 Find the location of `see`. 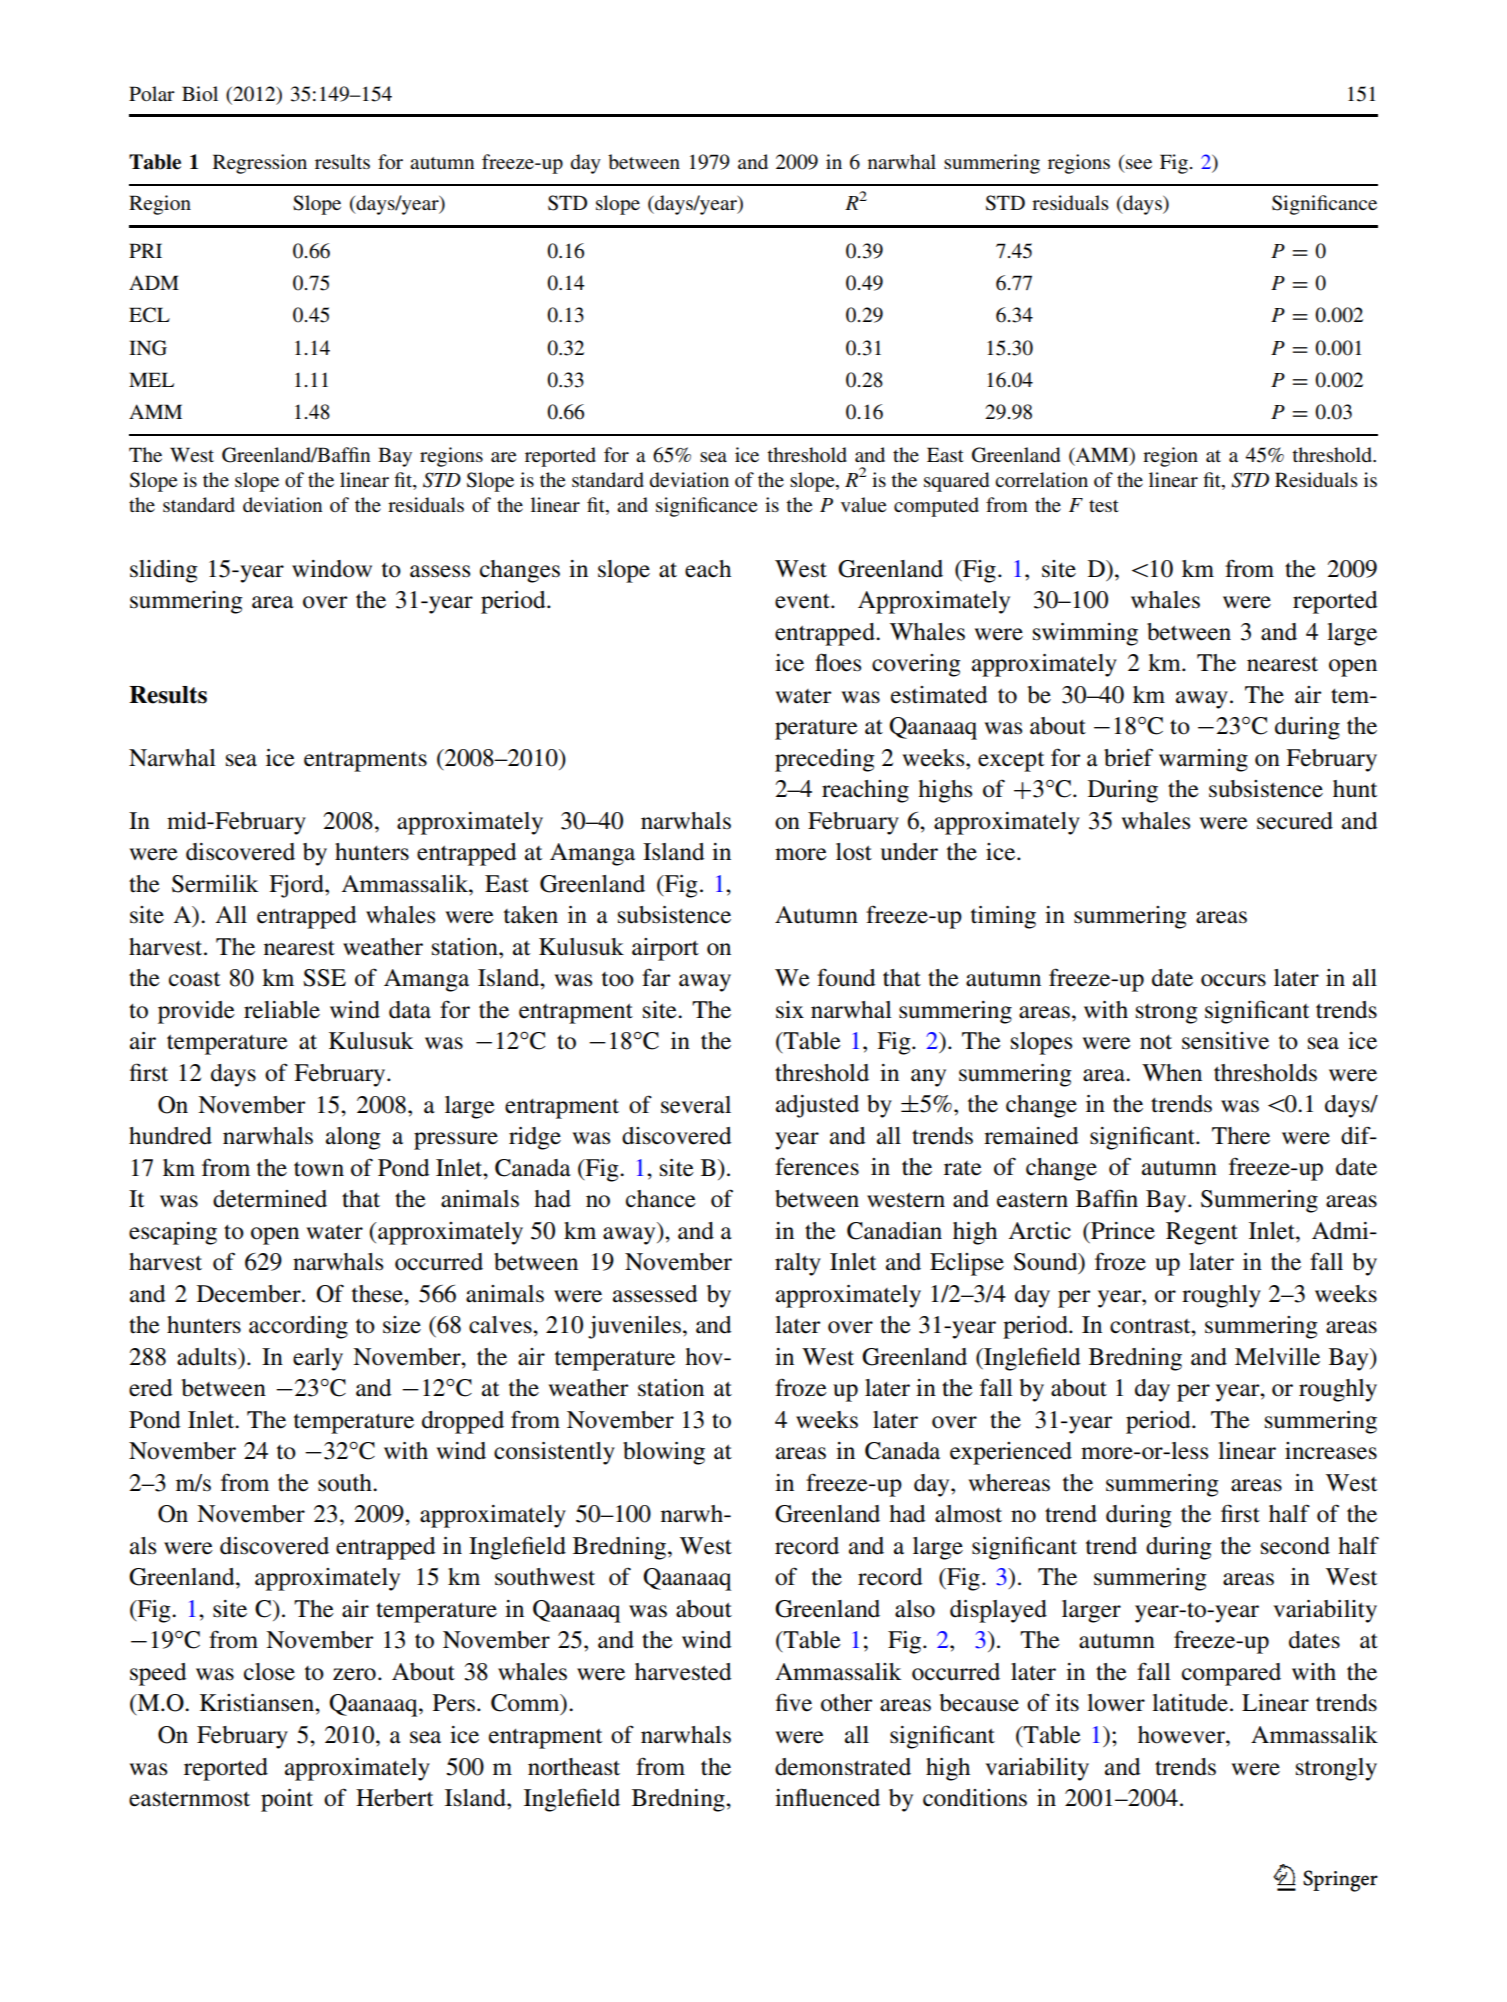

see is located at coordinates (1139, 164).
